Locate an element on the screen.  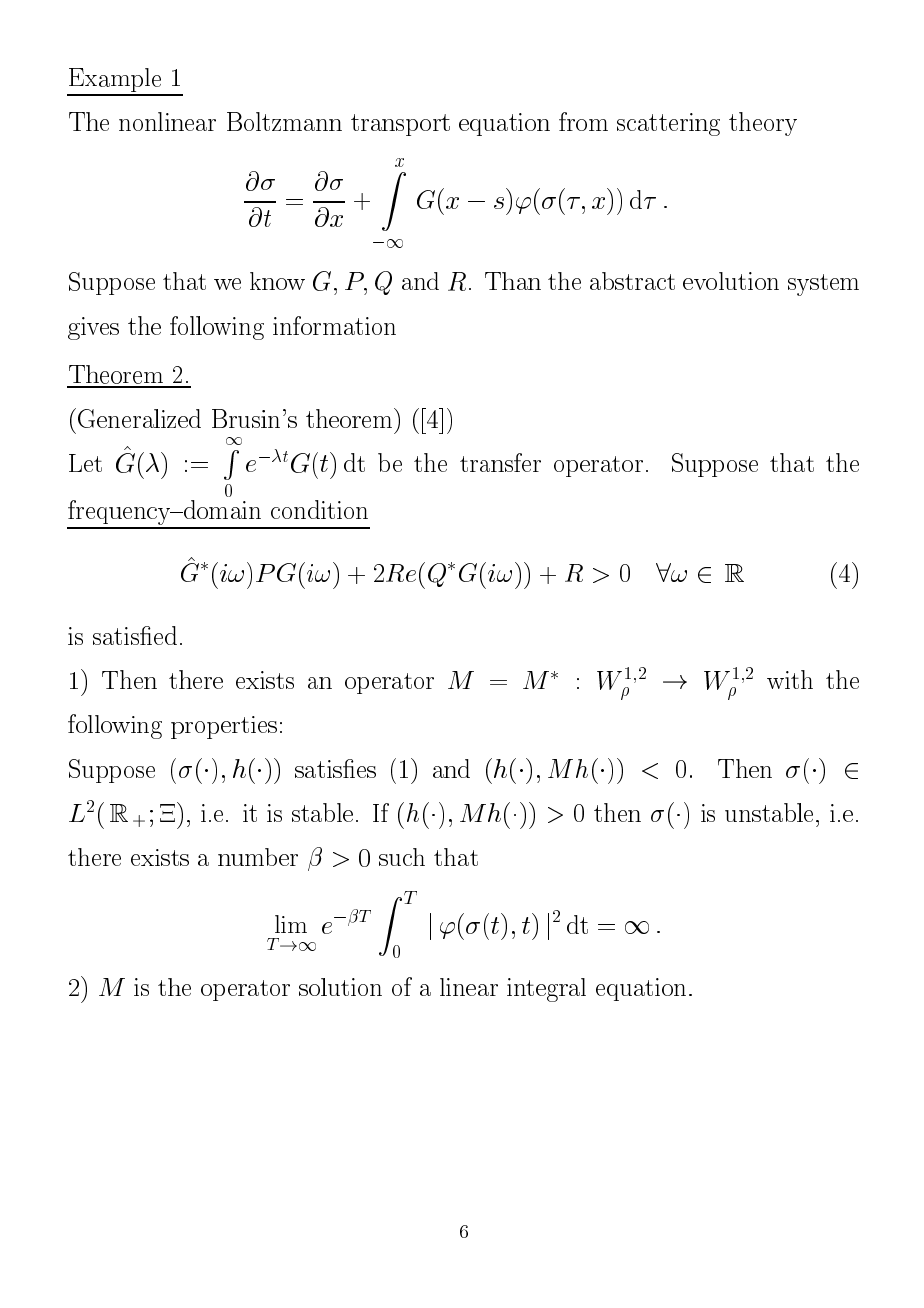
integral is located at coordinates (546, 990).
